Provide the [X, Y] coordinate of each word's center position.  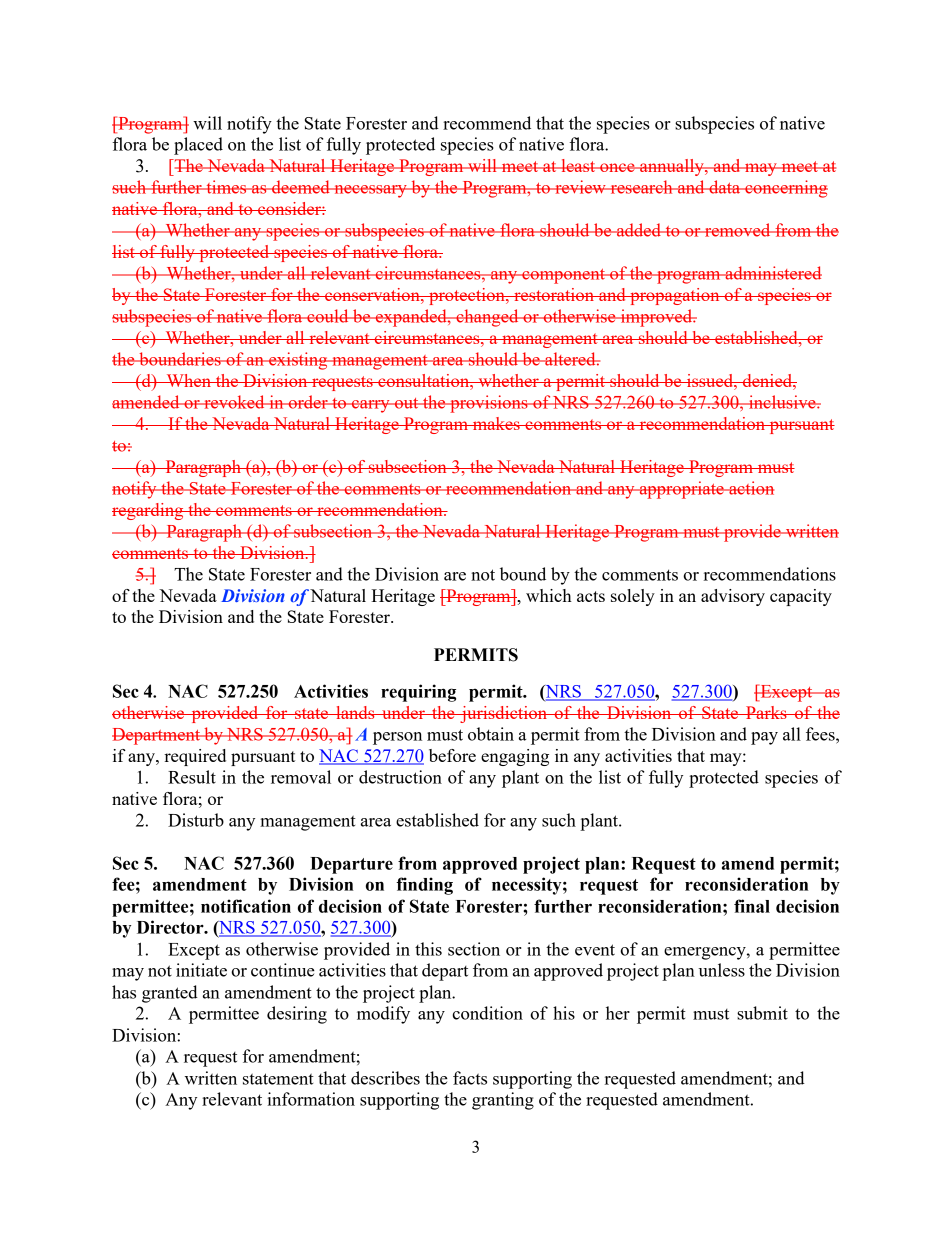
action [750, 488]
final [752, 906]
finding [424, 886]
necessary [370, 191]
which [549, 595]
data [725, 187]
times [226, 187]
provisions [489, 404]
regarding [149, 511]
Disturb [196, 820]
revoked [234, 402]
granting [503, 1101]
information [311, 1099]
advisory [733, 597]
